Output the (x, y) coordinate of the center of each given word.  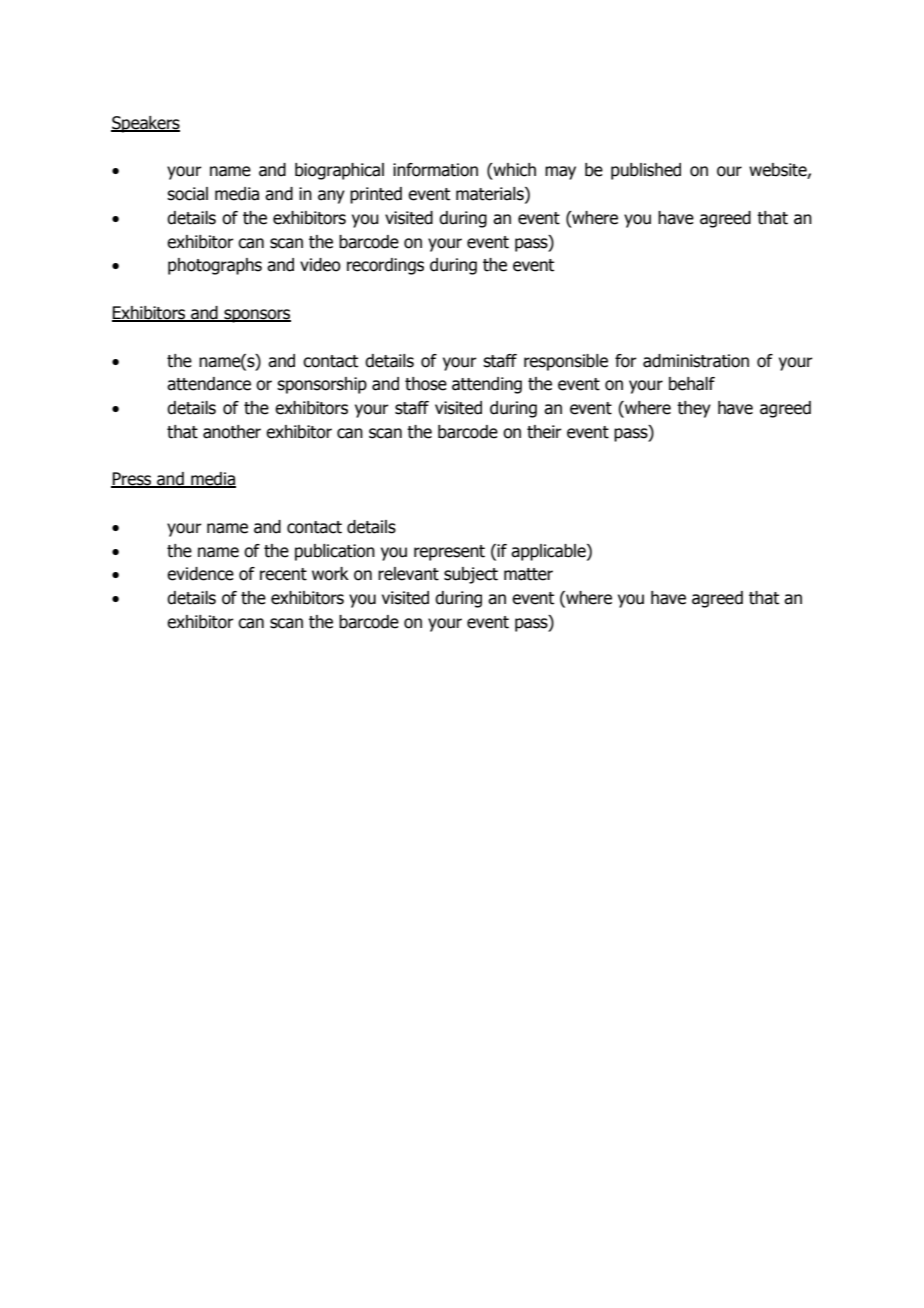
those (426, 384)
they (694, 409)
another (232, 432)
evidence (200, 574)
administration (696, 361)
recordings (385, 266)
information (435, 170)
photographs (215, 266)
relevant (408, 574)
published (646, 171)
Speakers (145, 124)
